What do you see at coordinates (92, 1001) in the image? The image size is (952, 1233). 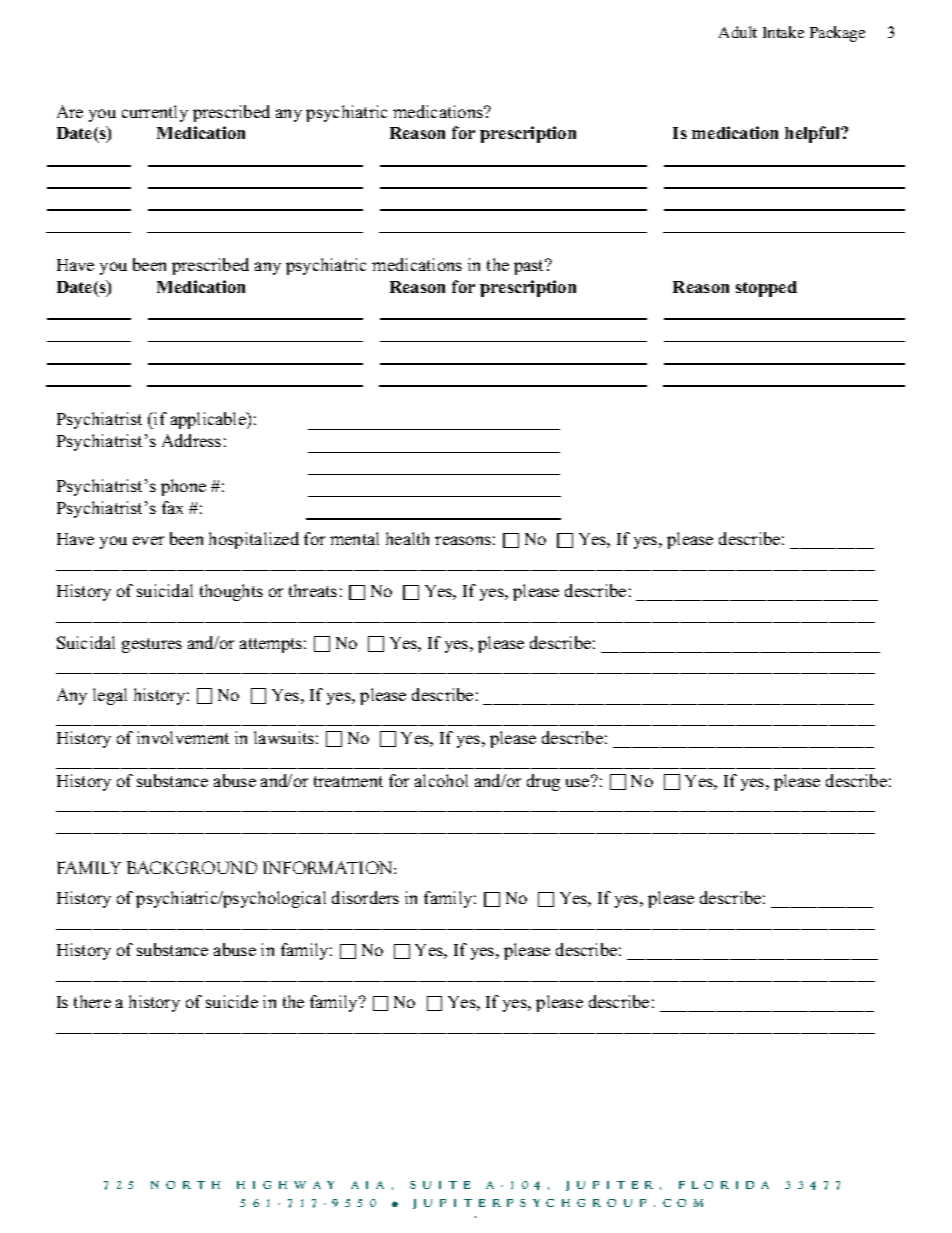 I see `there` at bounding box center [92, 1001].
